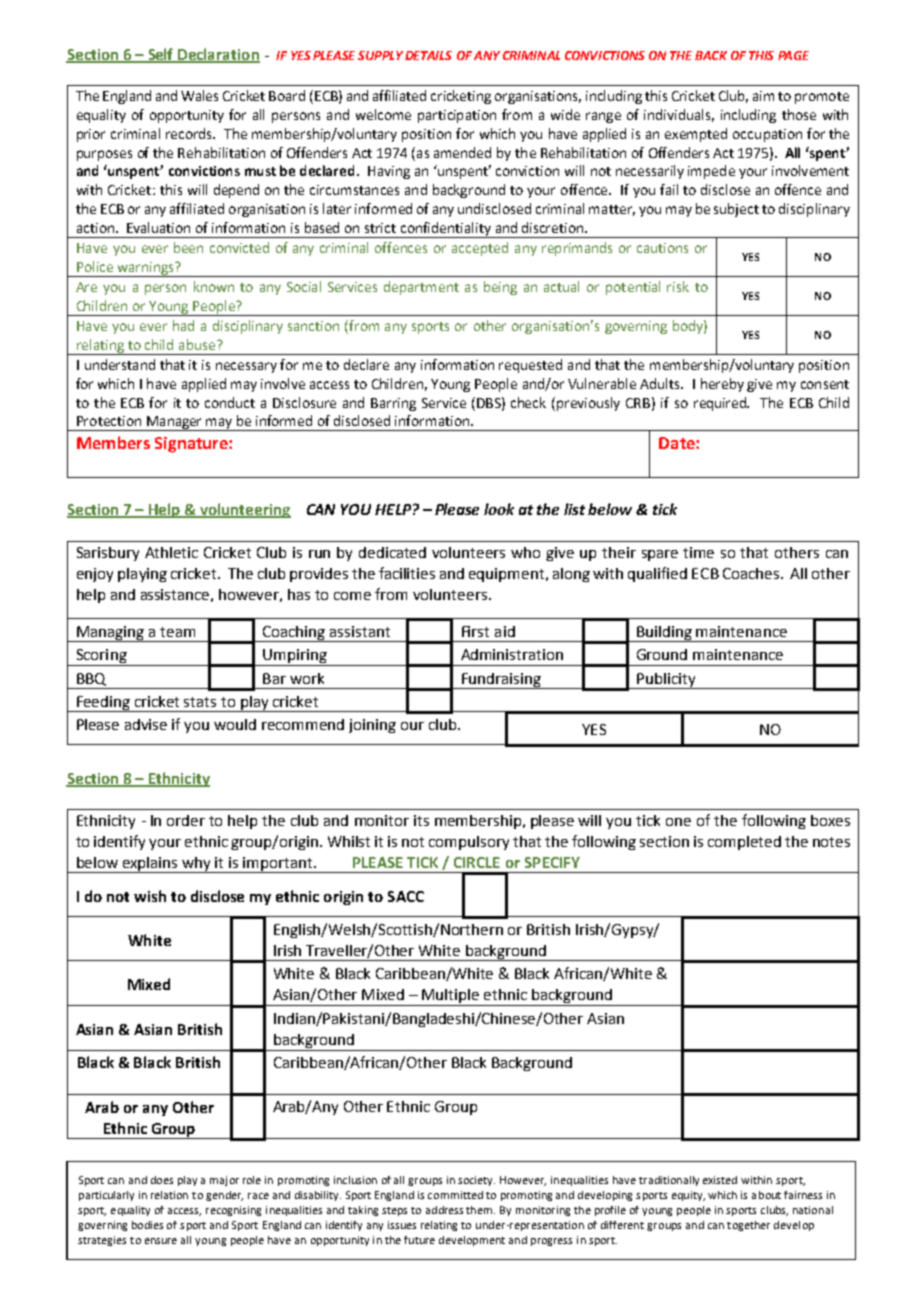 The width and height of the screenshot is (924, 1308). What do you see at coordinates (192, 445) in the screenshot?
I see `Signature` at bounding box center [192, 445].
